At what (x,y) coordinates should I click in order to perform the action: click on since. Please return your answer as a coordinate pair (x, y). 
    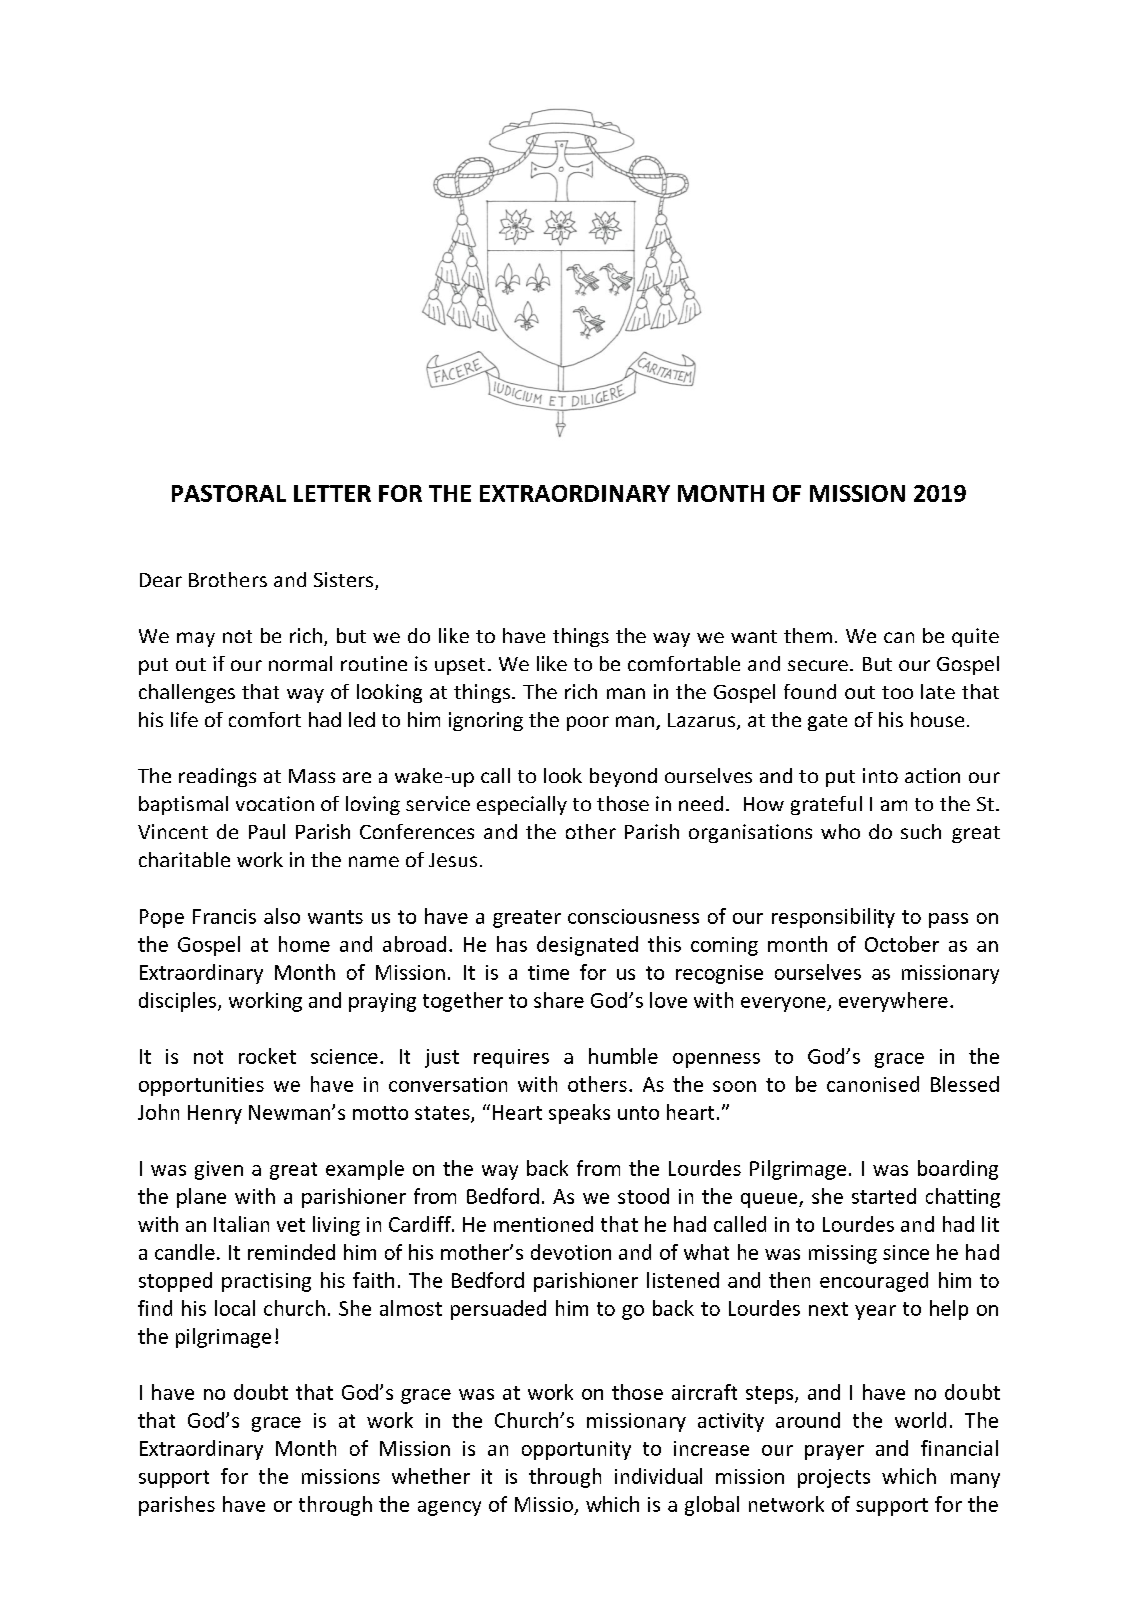
    Looking at the image, I should click on (906, 1252).
